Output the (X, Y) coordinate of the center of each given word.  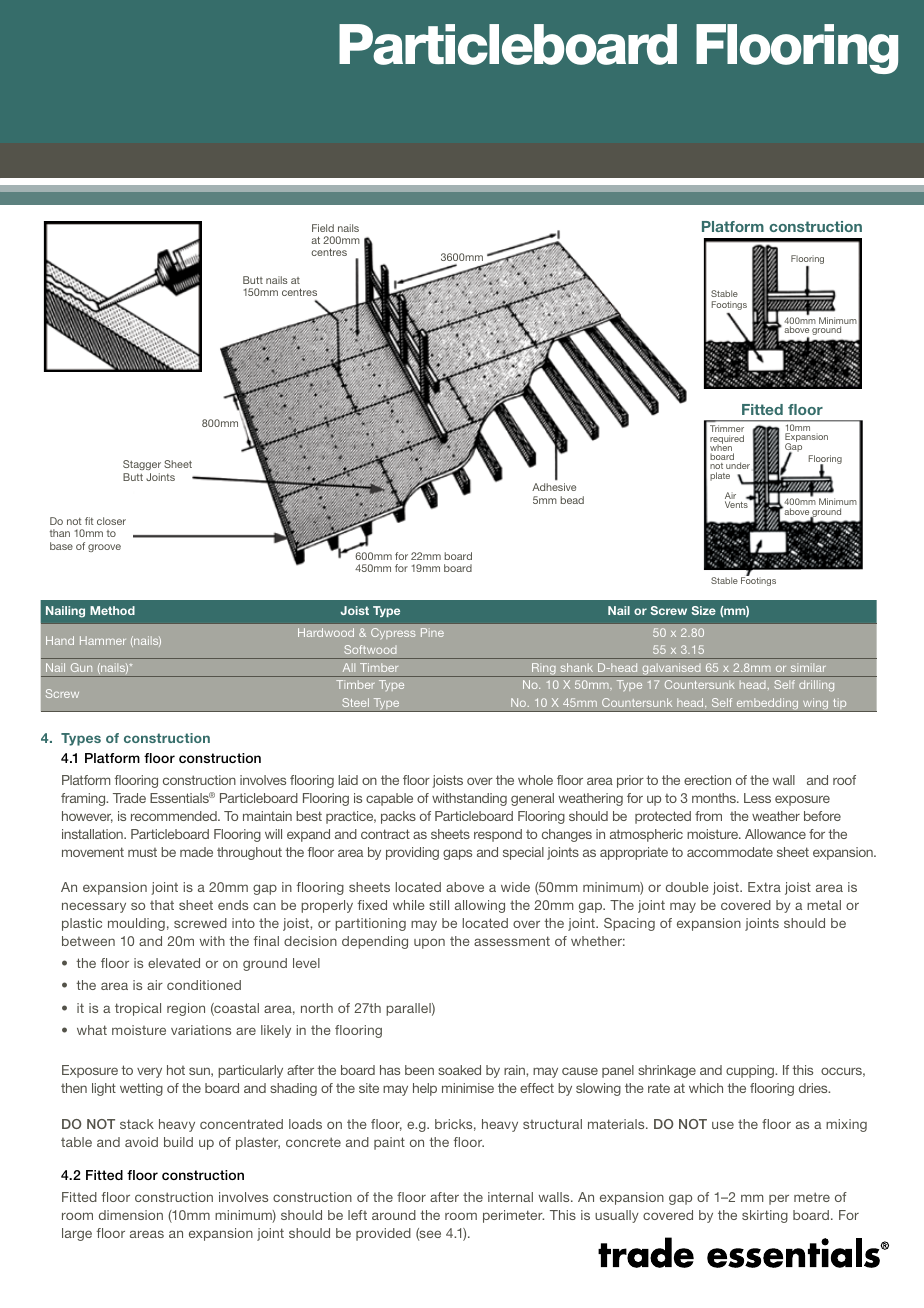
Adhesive (554, 487)
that (162, 905)
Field (323, 228)
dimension (131, 1215)
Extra (764, 887)
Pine (432, 632)
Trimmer (727, 428)
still (439, 905)
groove (104, 548)
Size (703, 610)
